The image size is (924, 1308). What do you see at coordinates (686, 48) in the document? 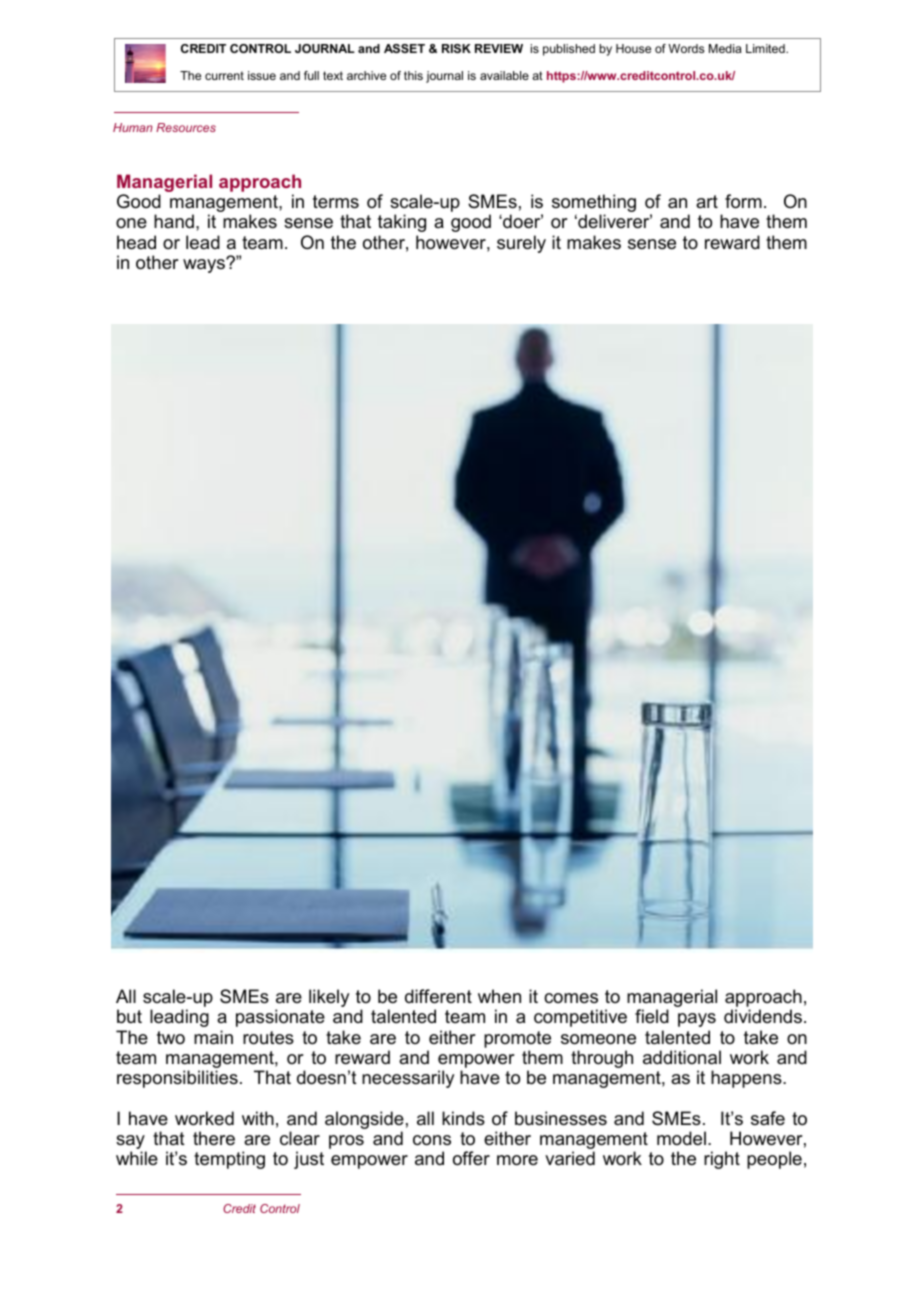
I see `Words` at bounding box center [686, 48].
